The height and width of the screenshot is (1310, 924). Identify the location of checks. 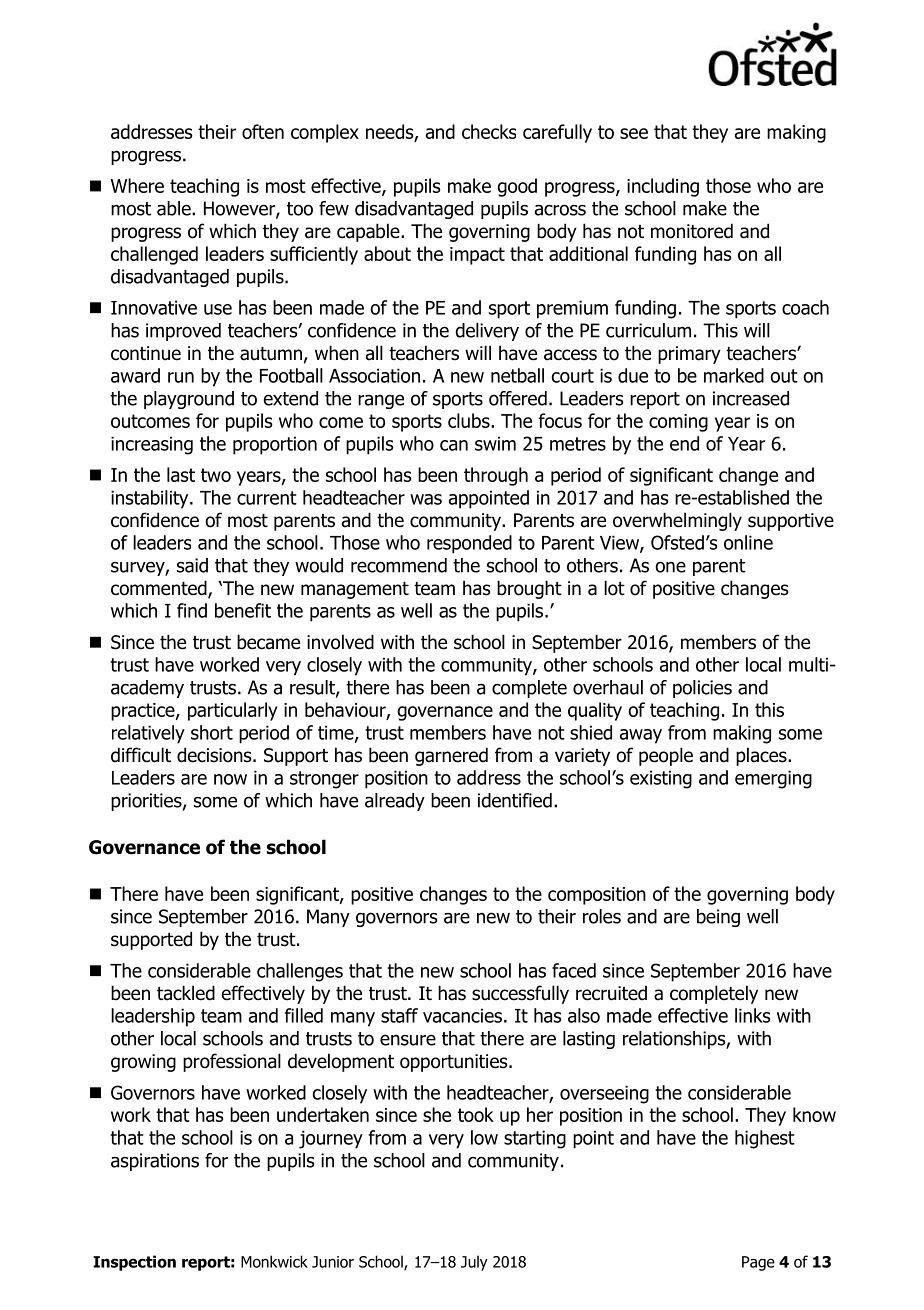
(489, 131).
